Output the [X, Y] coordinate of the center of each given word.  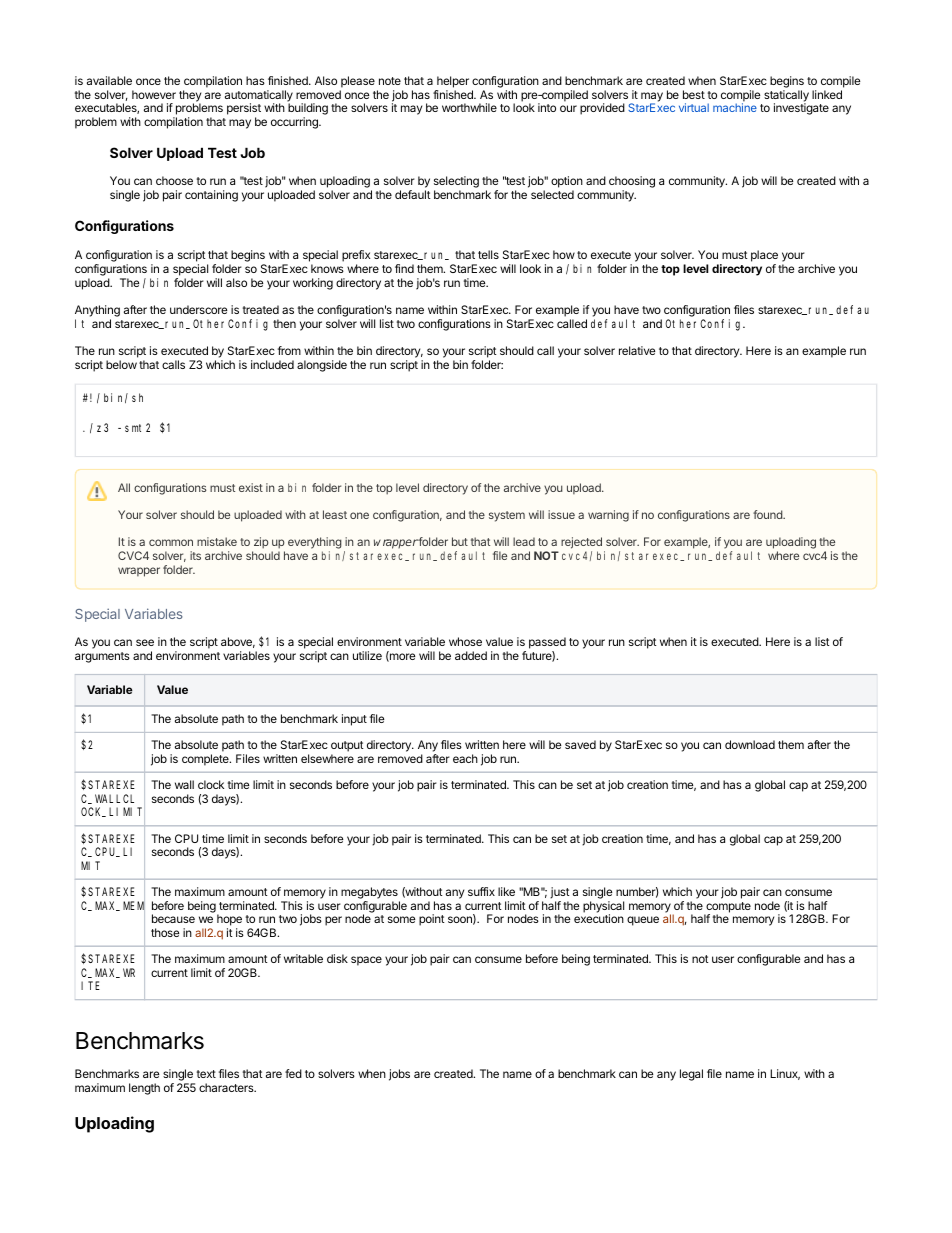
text [206, 1074]
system [507, 516]
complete [206, 760]
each [465, 758]
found [768, 514]
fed [293, 1073]
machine [735, 107]
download [750, 744]
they [190, 97]
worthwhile [469, 107]
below [121, 364]
